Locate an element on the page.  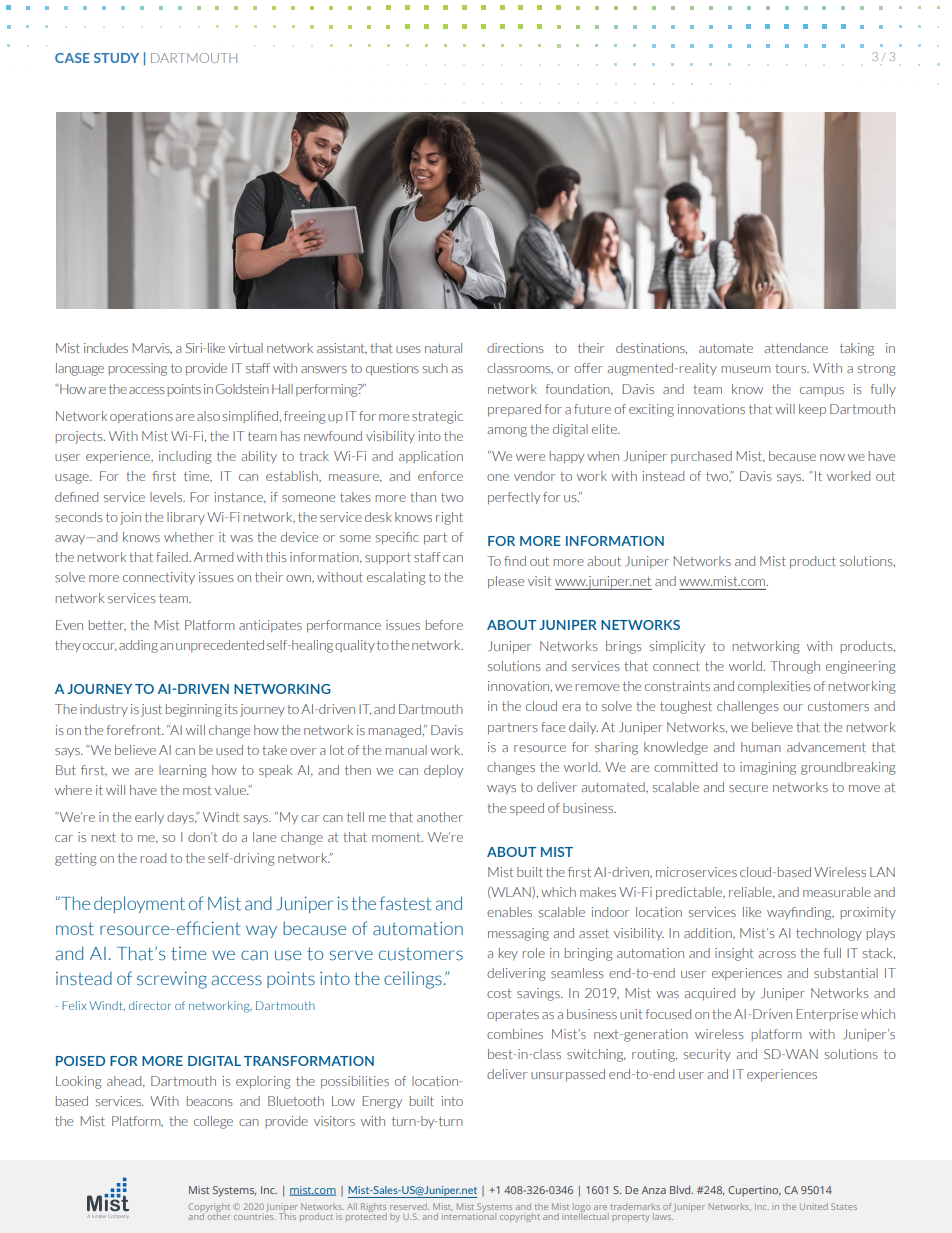
college is located at coordinates (213, 1122).
